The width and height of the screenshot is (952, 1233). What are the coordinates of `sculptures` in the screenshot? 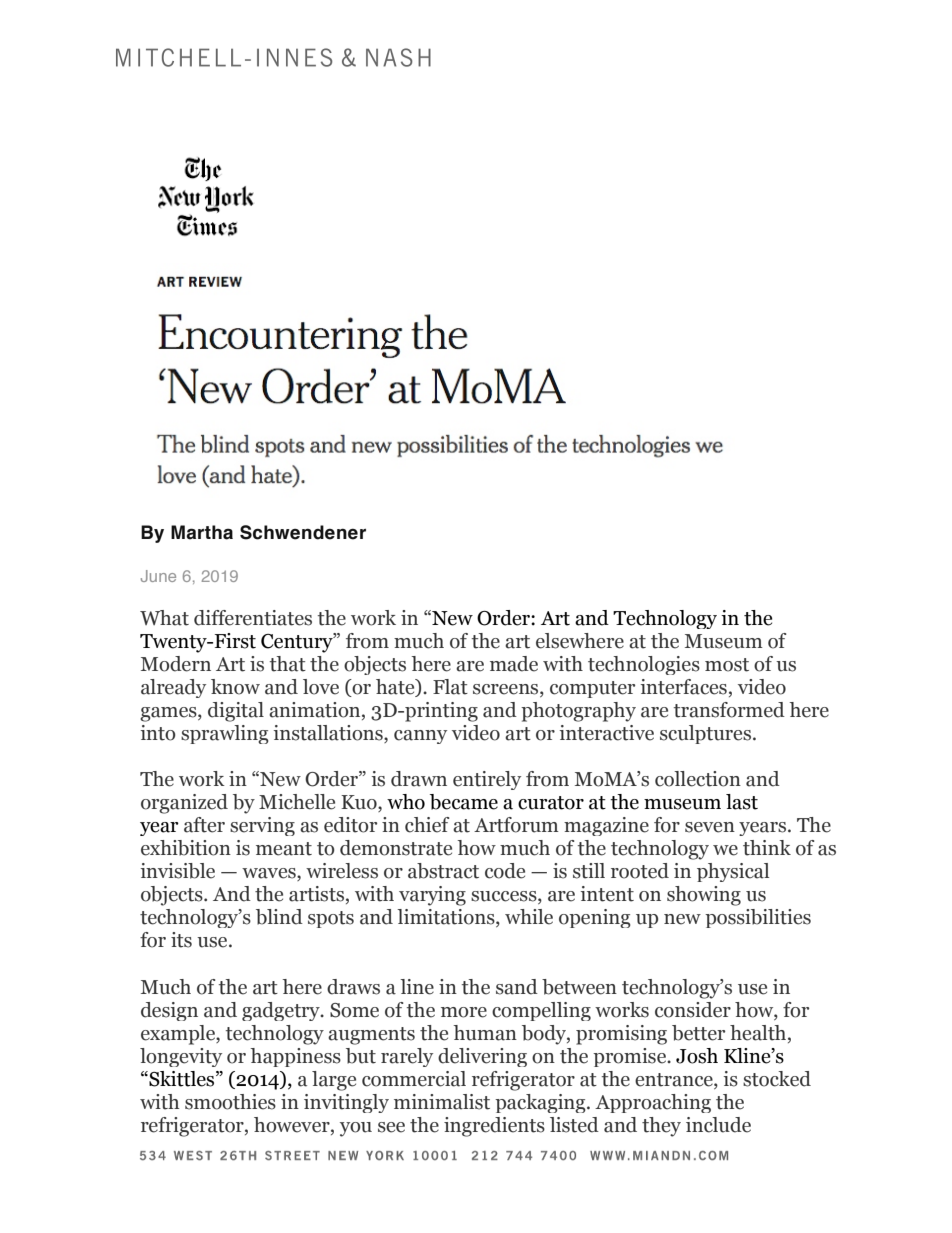 It's located at (705, 734).
